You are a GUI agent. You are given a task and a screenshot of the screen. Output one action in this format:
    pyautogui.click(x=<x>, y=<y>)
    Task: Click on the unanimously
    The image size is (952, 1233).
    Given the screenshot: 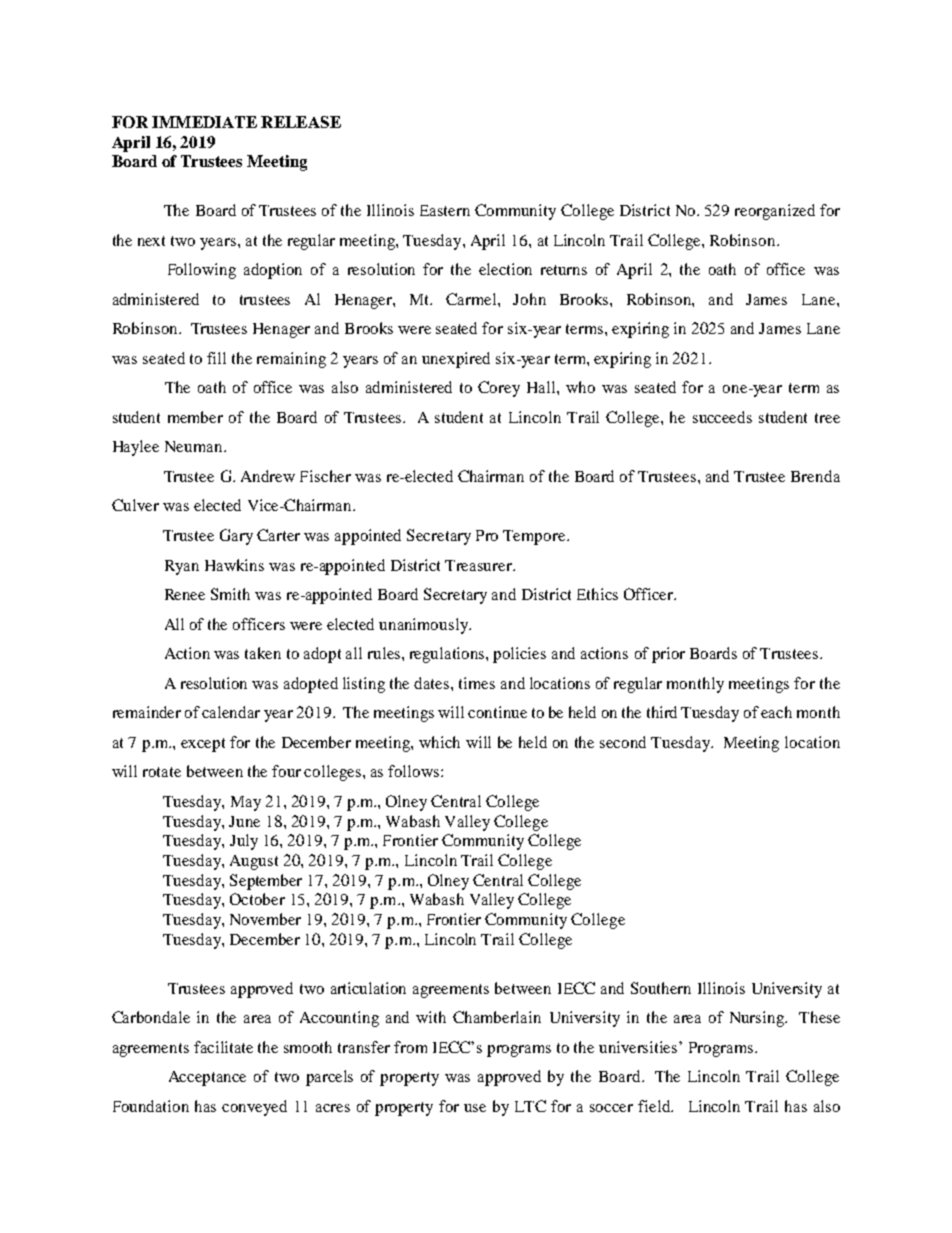 What is the action you would take?
    pyautogui.click(x=425, y=626)
